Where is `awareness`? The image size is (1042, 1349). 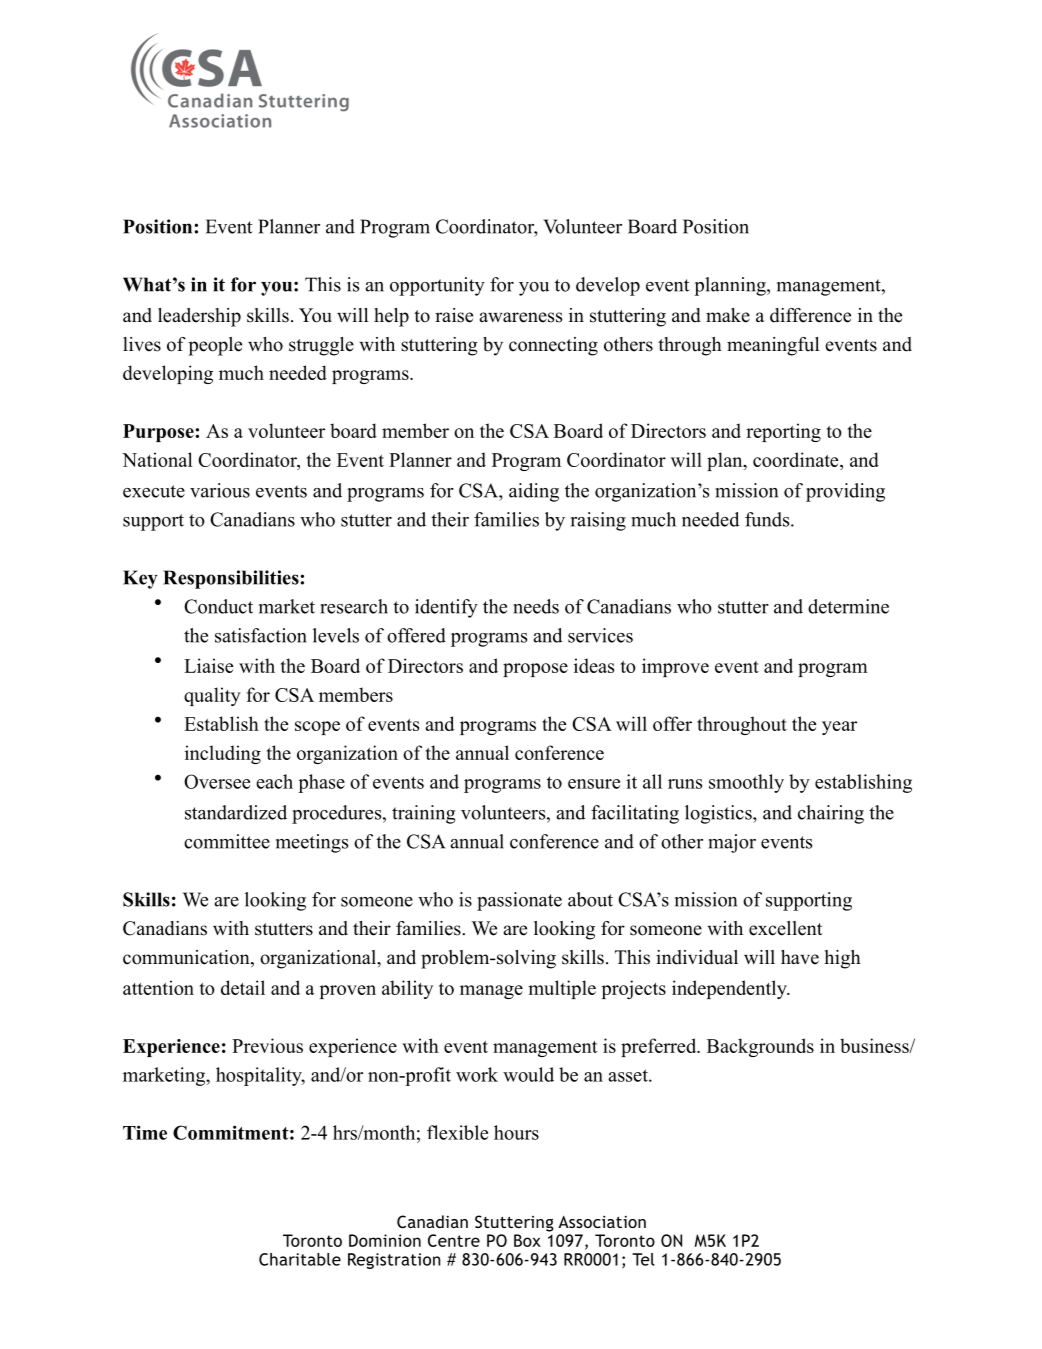 awareness is located at coordinates (520, 317).
